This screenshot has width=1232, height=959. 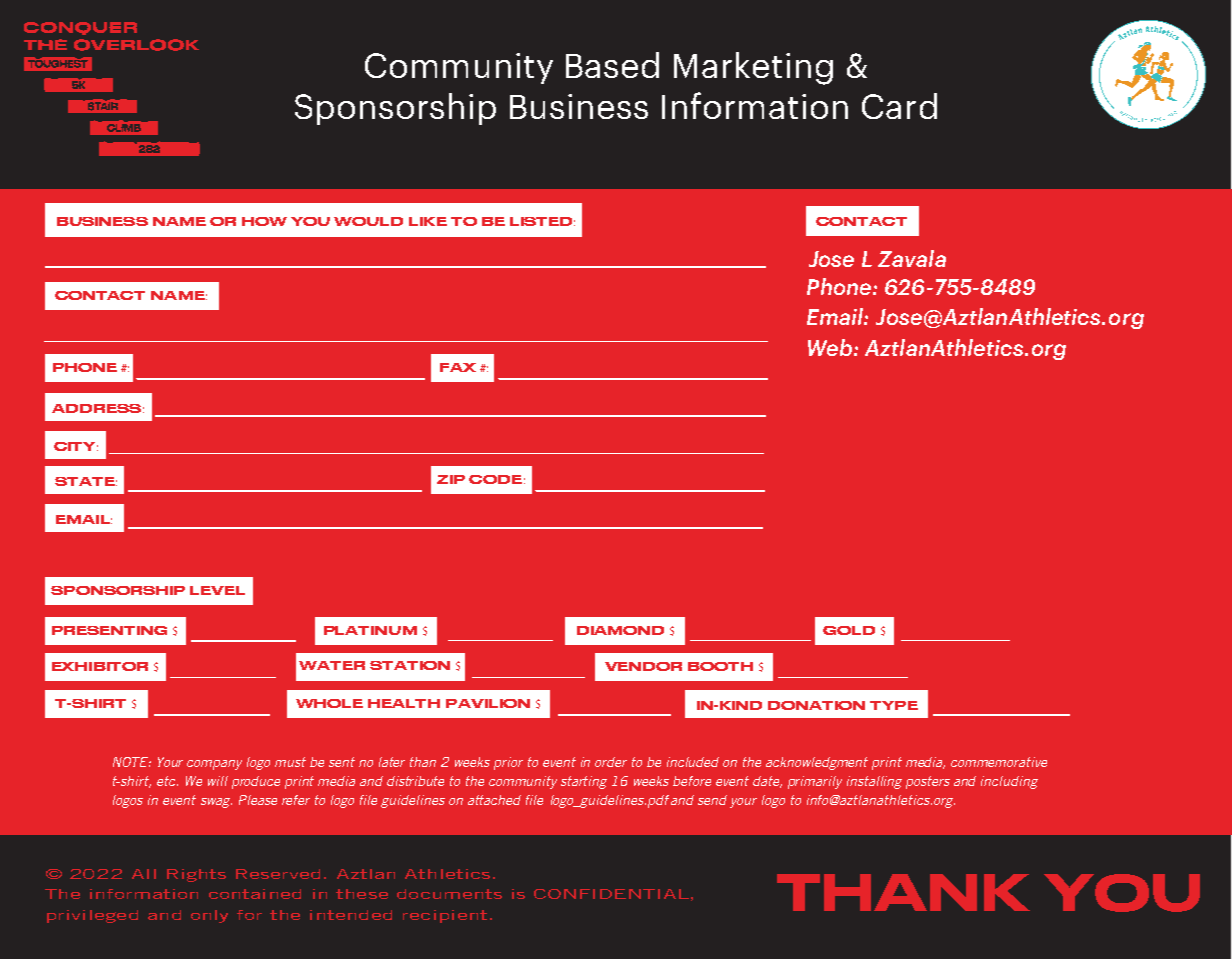 I want to click on HOW, so click(x=264, y=221).
